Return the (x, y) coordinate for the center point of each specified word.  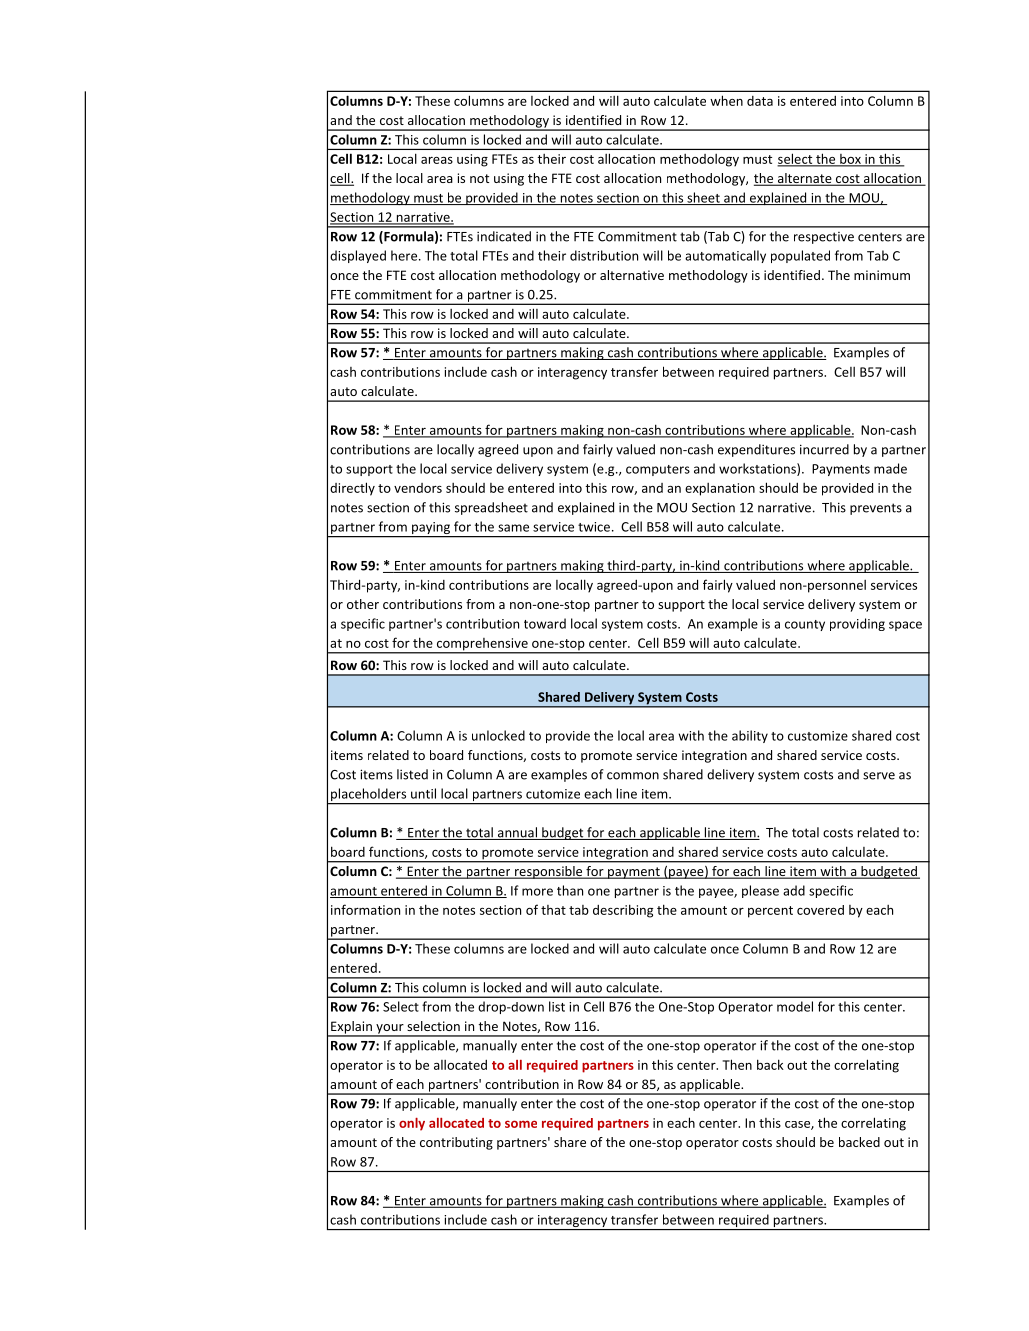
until (423, 793)
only (412, 1124)
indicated (504, 236)
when (726, 100)
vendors (418, 488)
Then (737, 1064)
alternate (804, 179)
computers (658, 470)
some (521, 1124)
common (633, 776)
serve (879, 776)
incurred (824, 449)
